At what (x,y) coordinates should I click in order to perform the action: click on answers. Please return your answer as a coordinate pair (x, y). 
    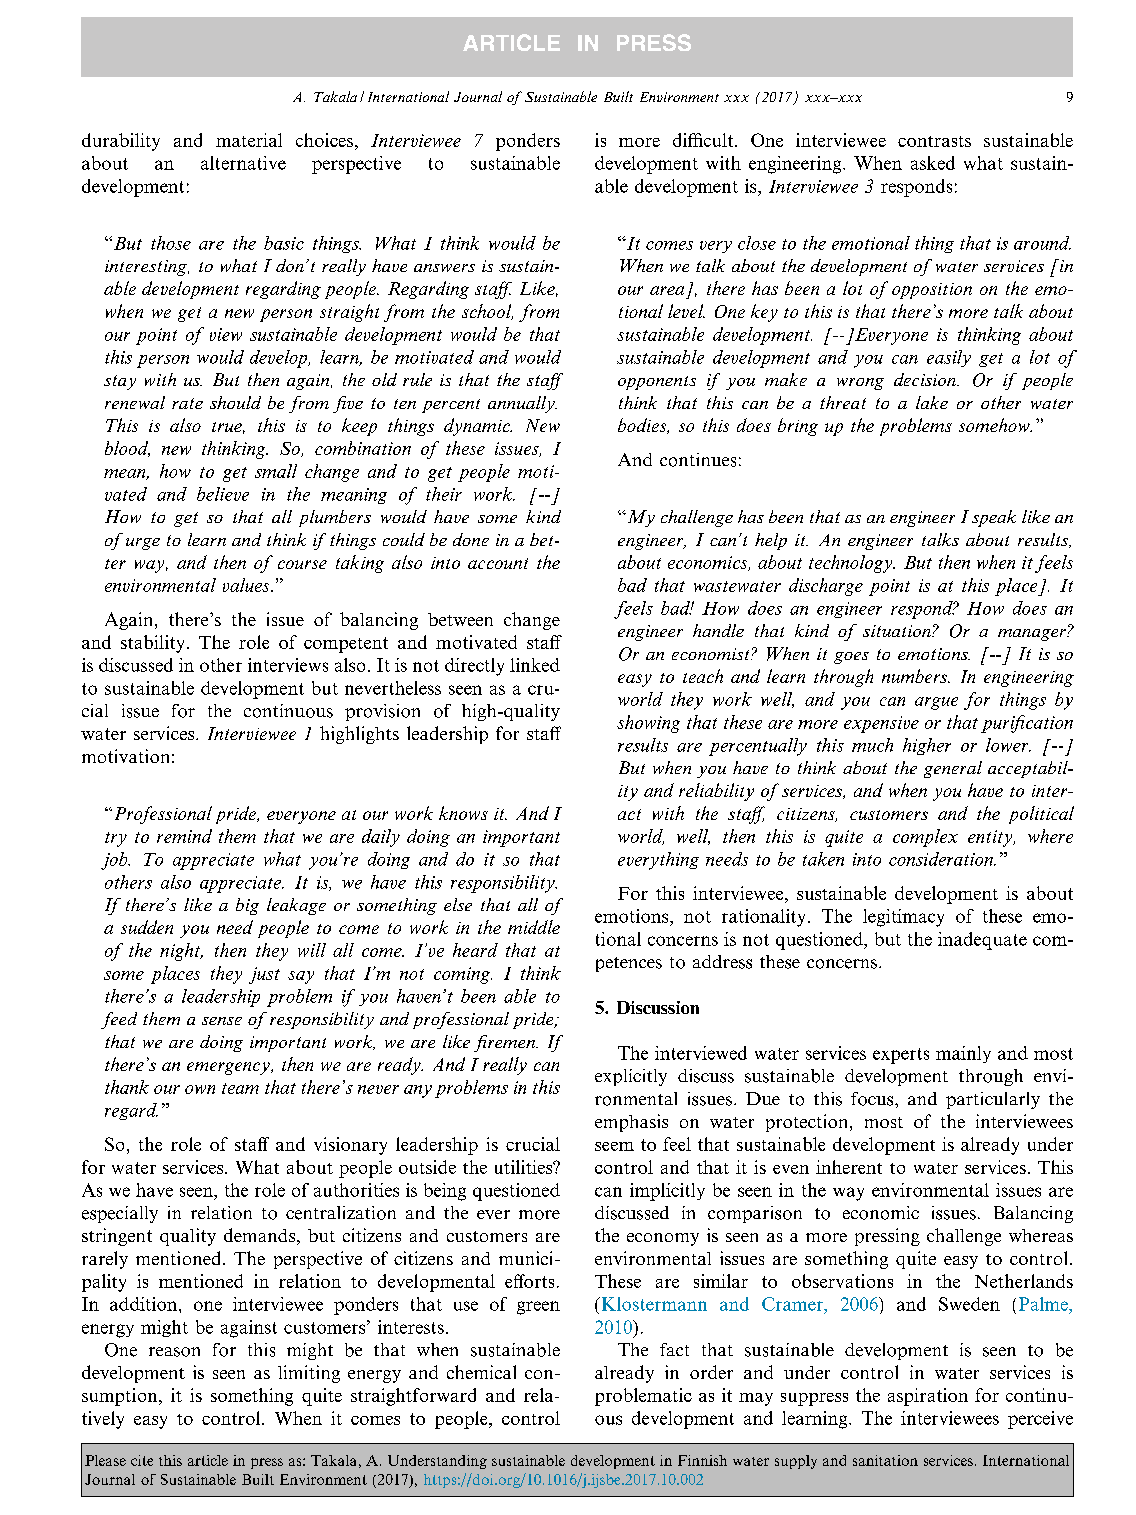
    Looking at the image, I should click on (444, 268).
